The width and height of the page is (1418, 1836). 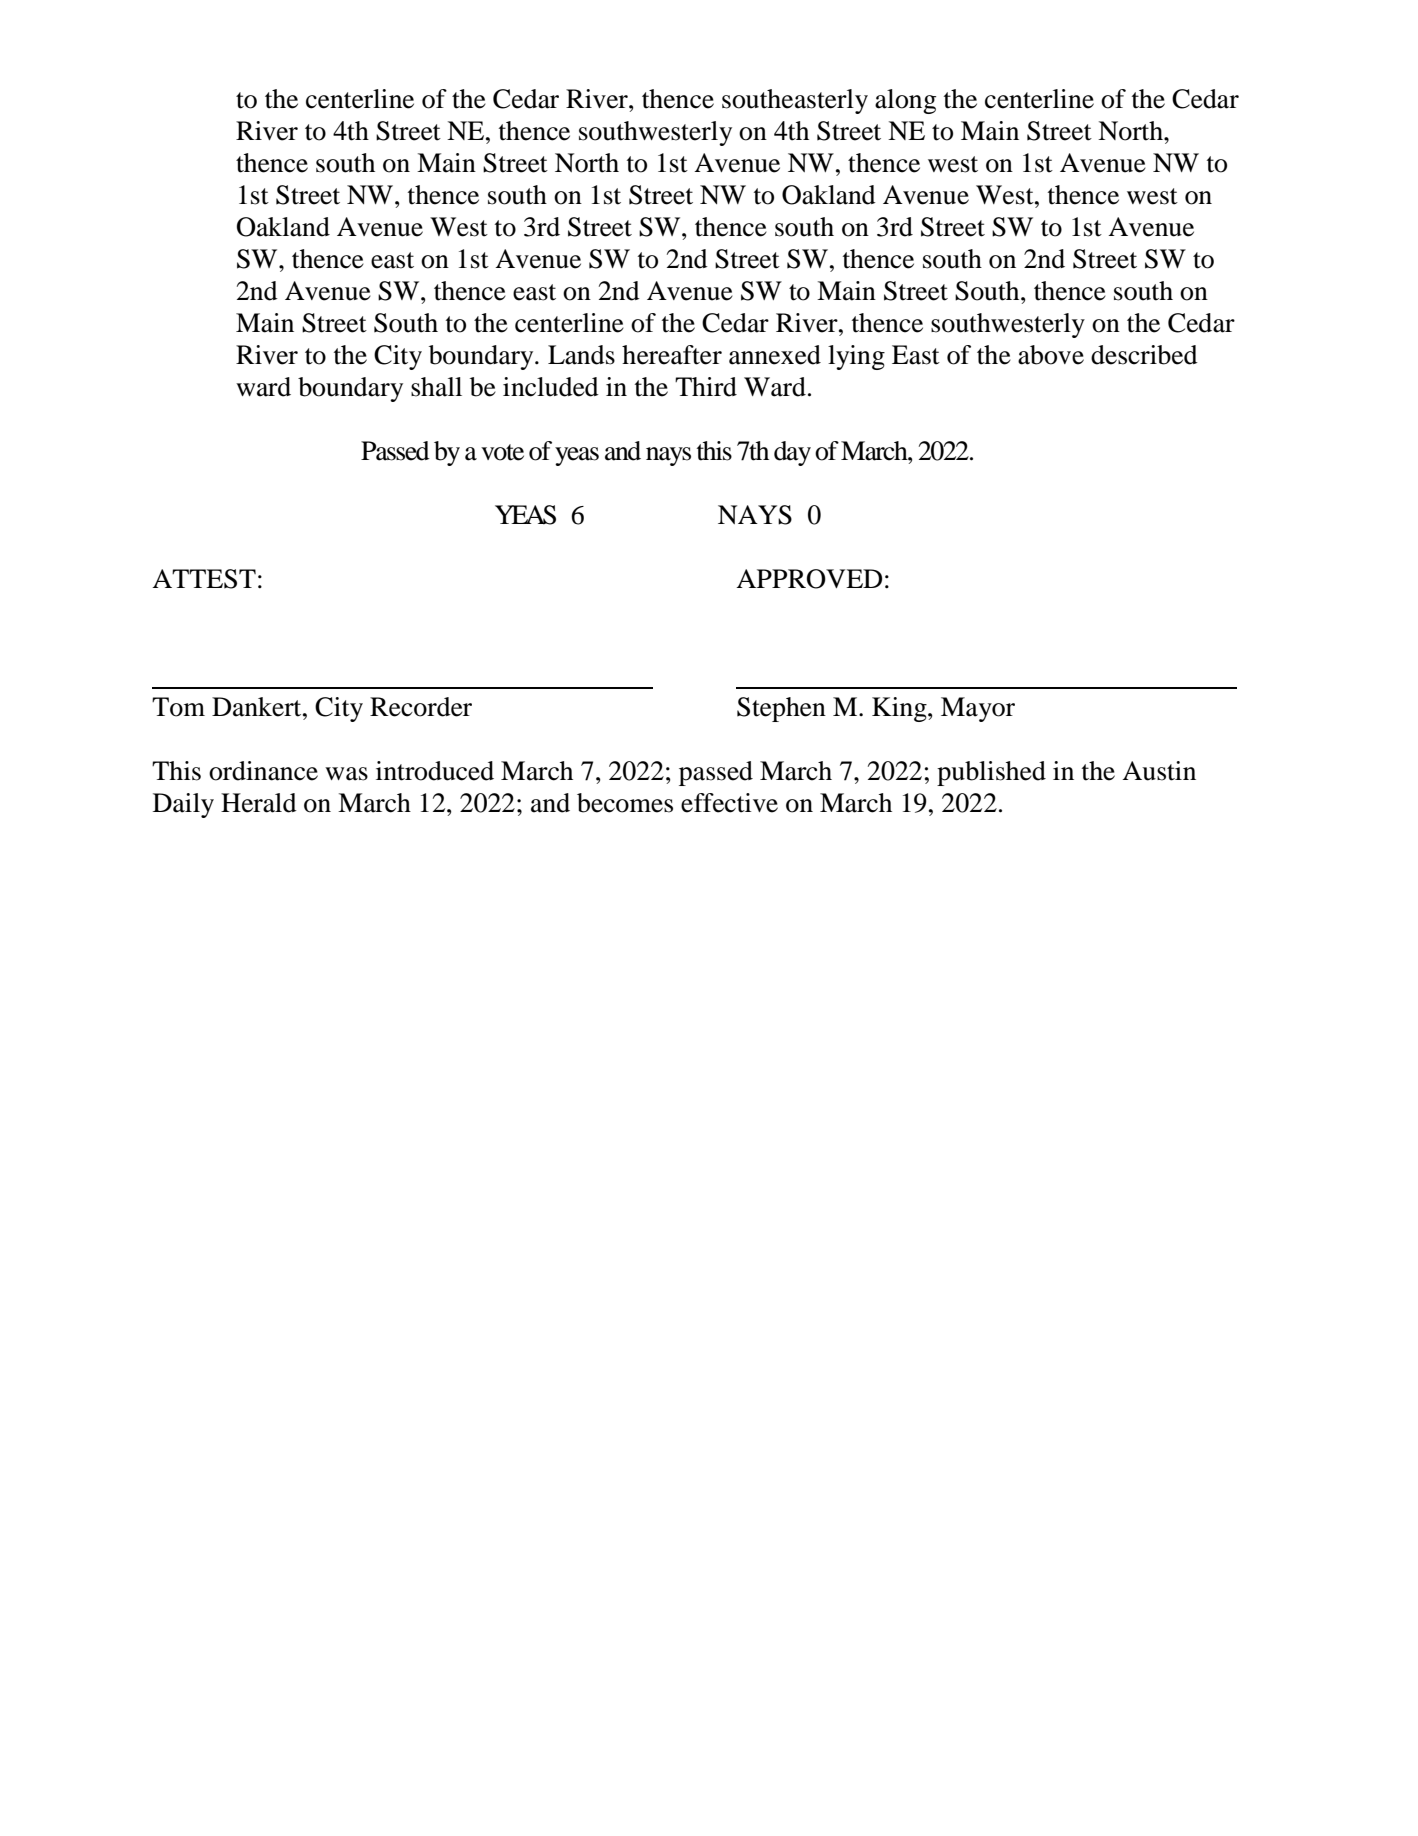 I want to click on ordinance, so click(x=263, y=771).
